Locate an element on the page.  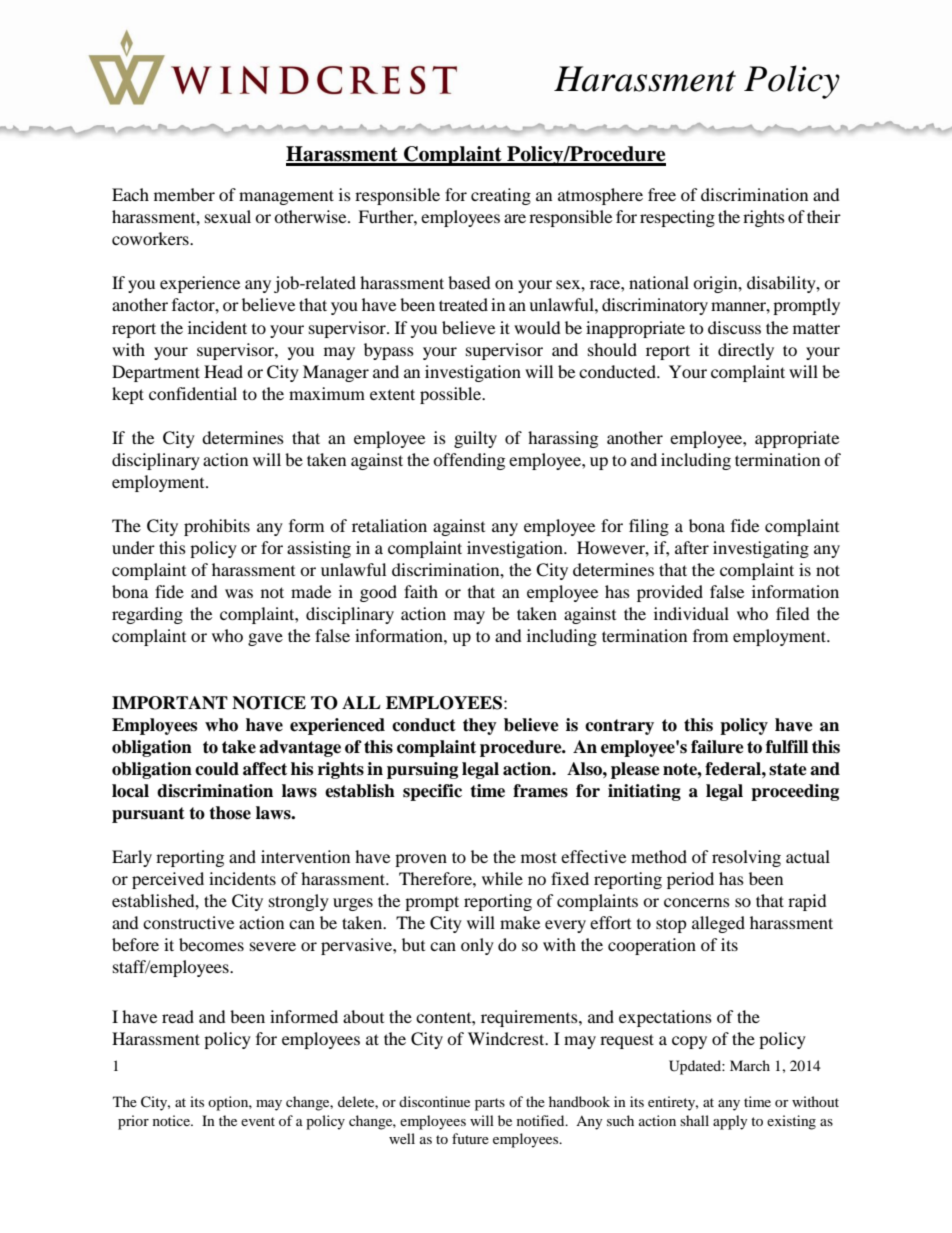
parts is located at coordinates (490, 1104).
